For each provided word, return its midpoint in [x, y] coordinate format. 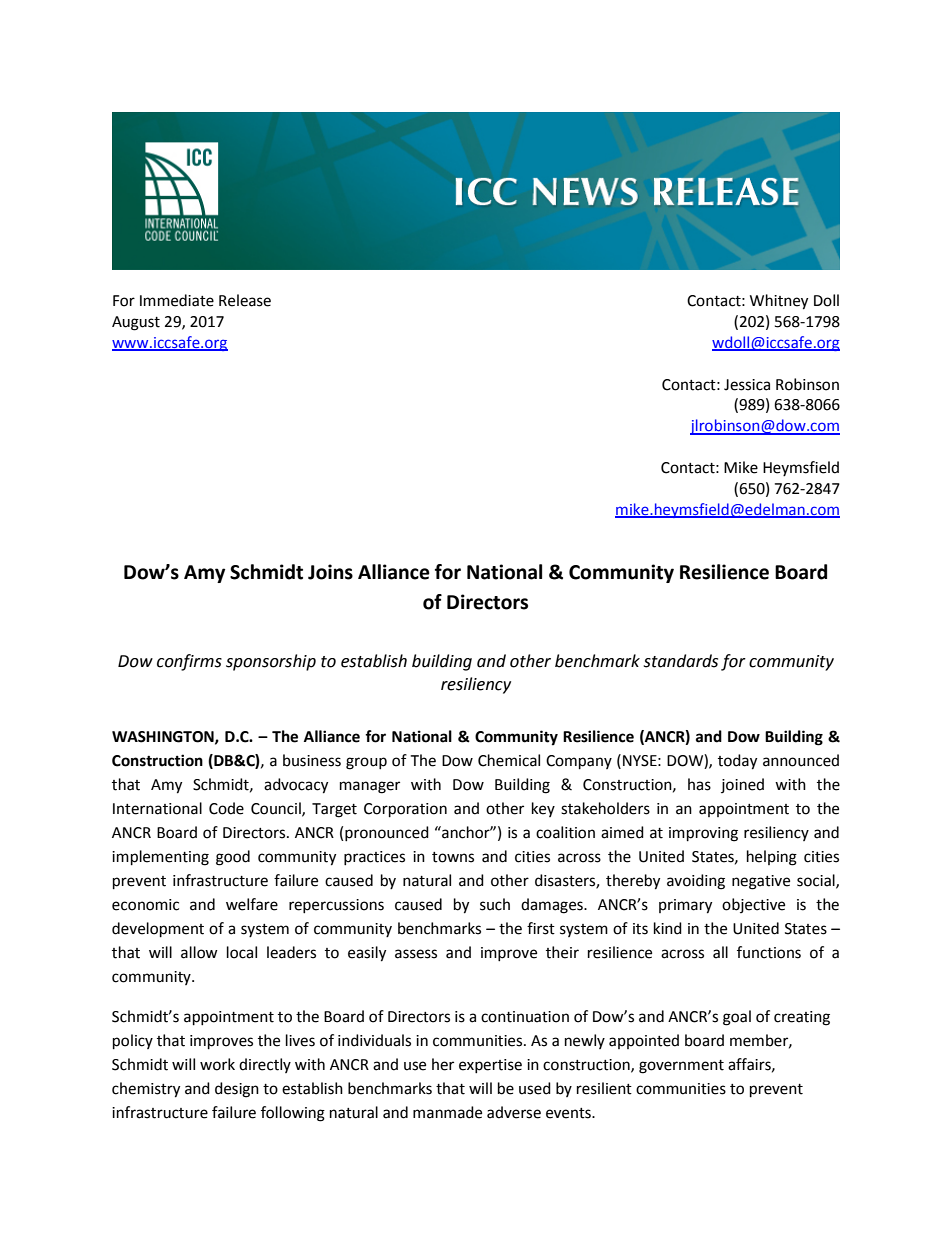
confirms [189, 662]
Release [245, 300]
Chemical [509, 760]
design [237, 1090]
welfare [252, 904]
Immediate [177, 300]
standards [681, 661]
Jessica [747, 385]
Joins [330, 572]
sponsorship [271, 662]
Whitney [779, 302]
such [495, 904]
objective [753, 905]
